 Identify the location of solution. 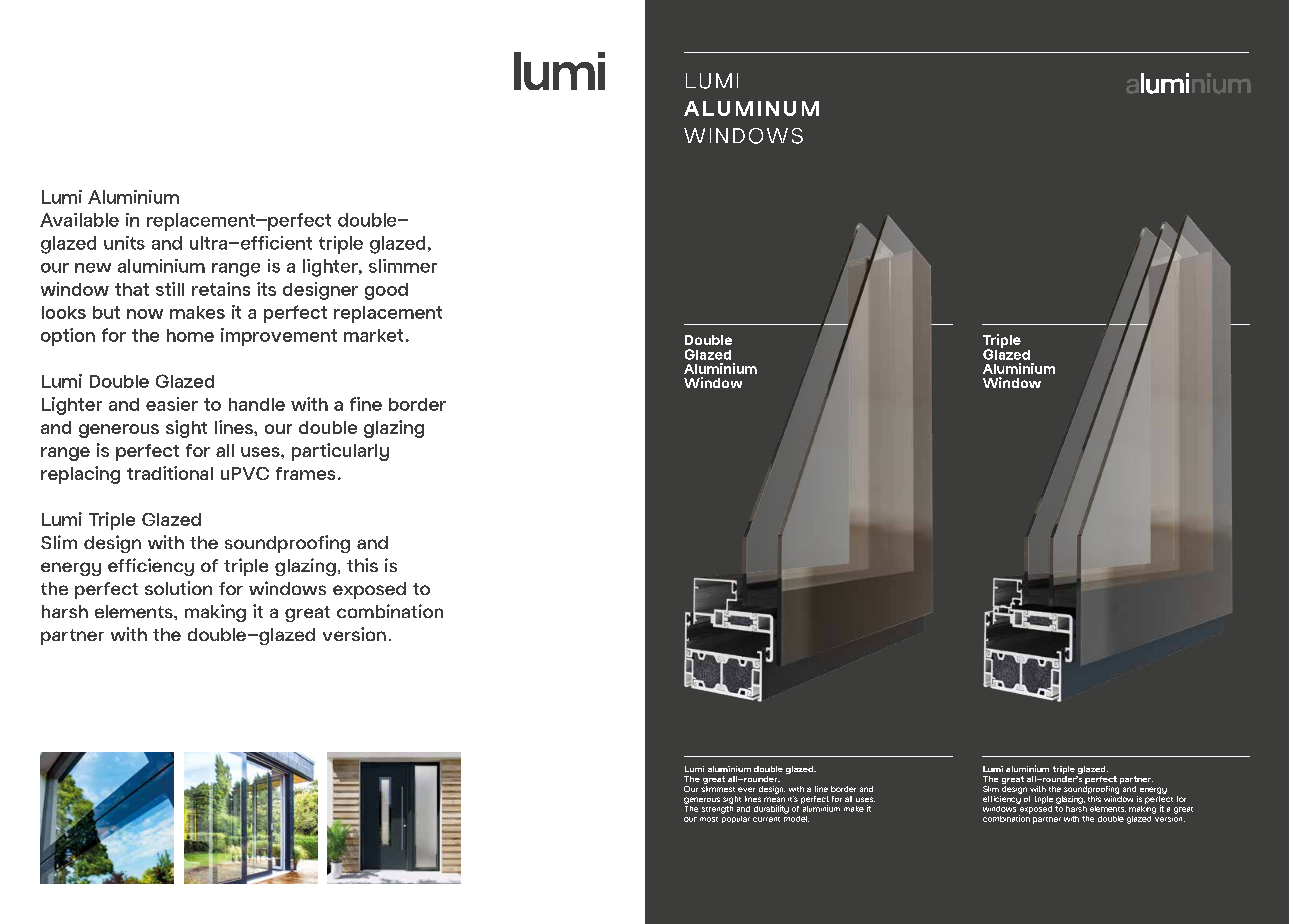
(178, 588).
